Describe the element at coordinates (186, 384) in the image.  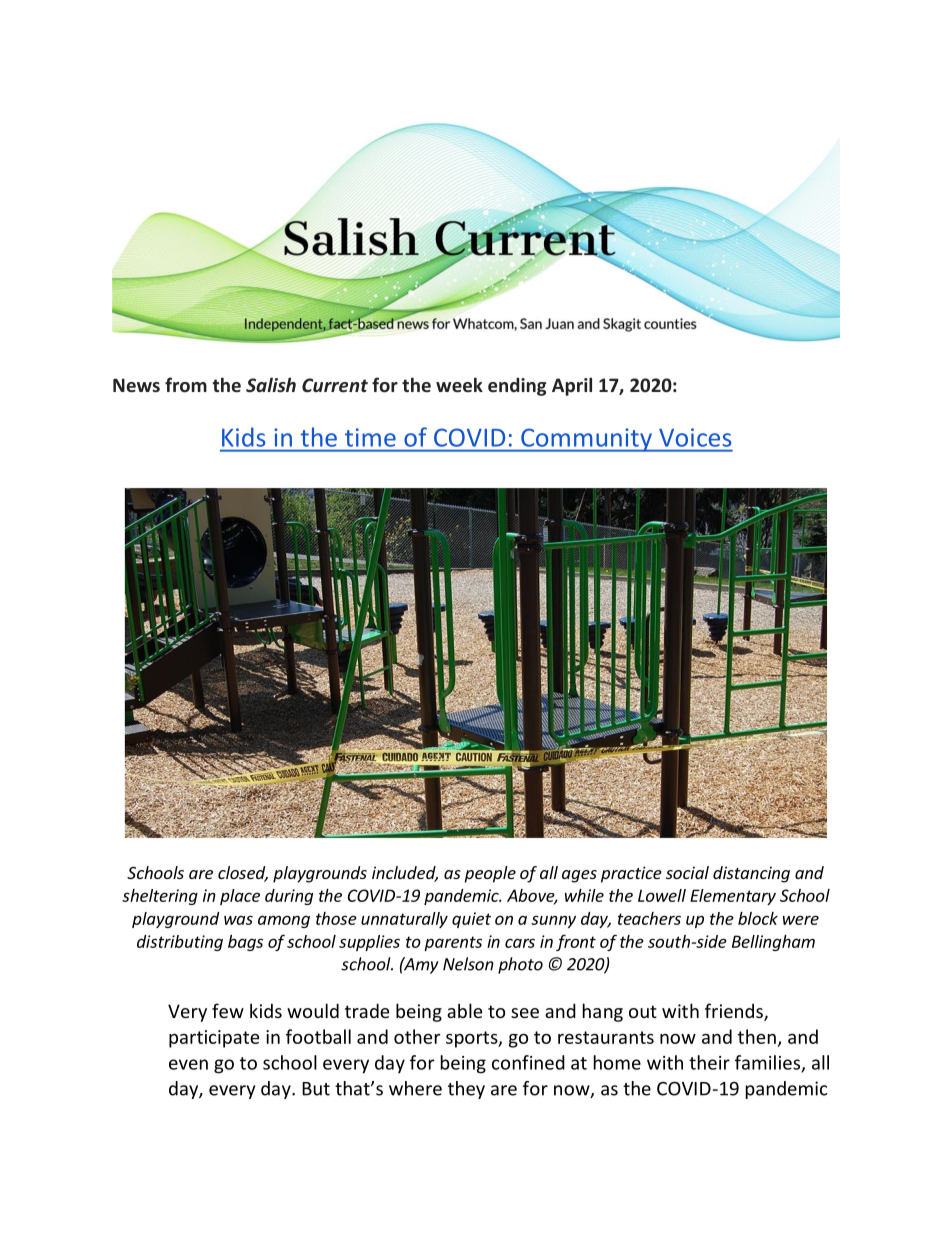
I see `from` at that location.
